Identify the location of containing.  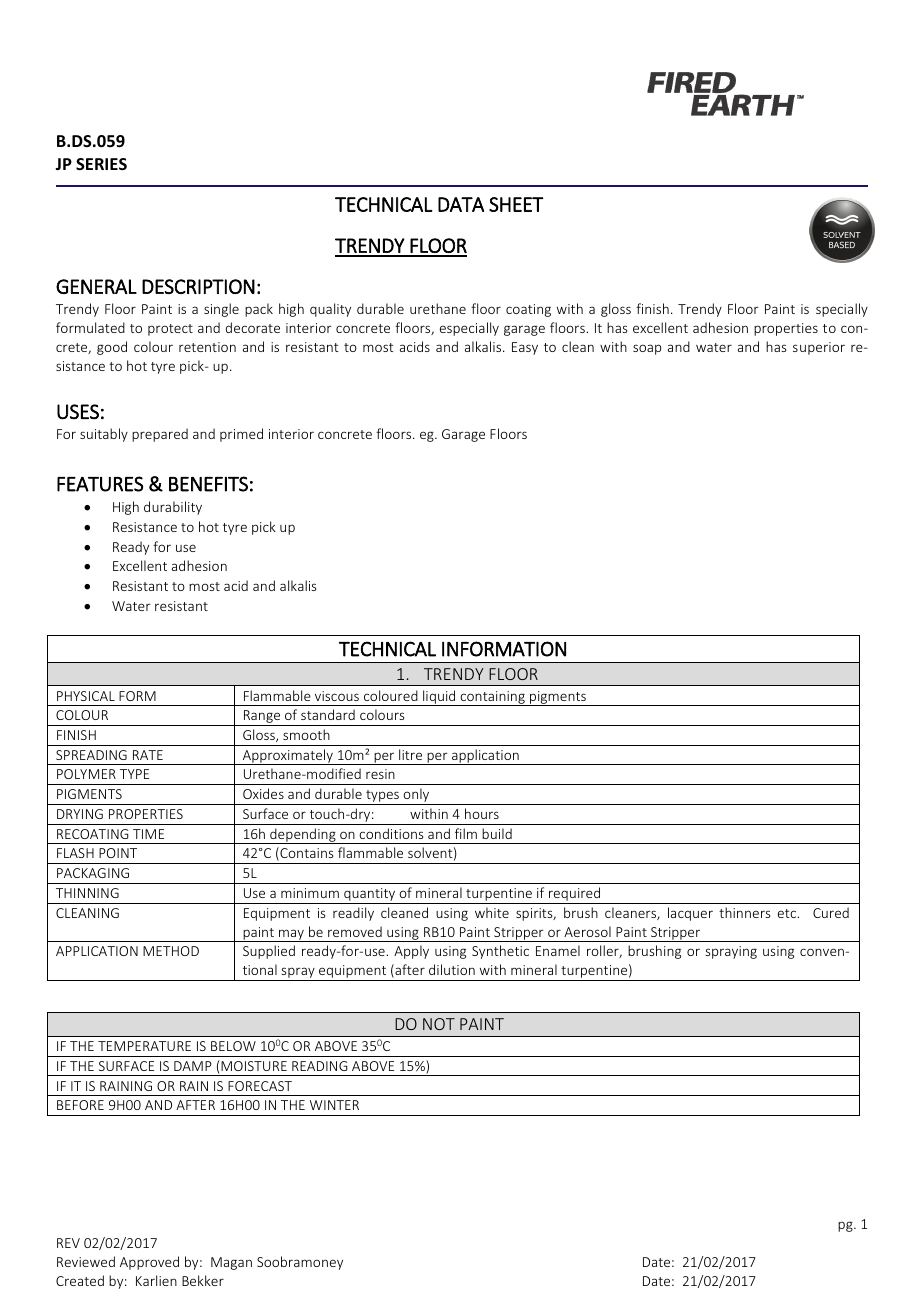
(492, 698).
